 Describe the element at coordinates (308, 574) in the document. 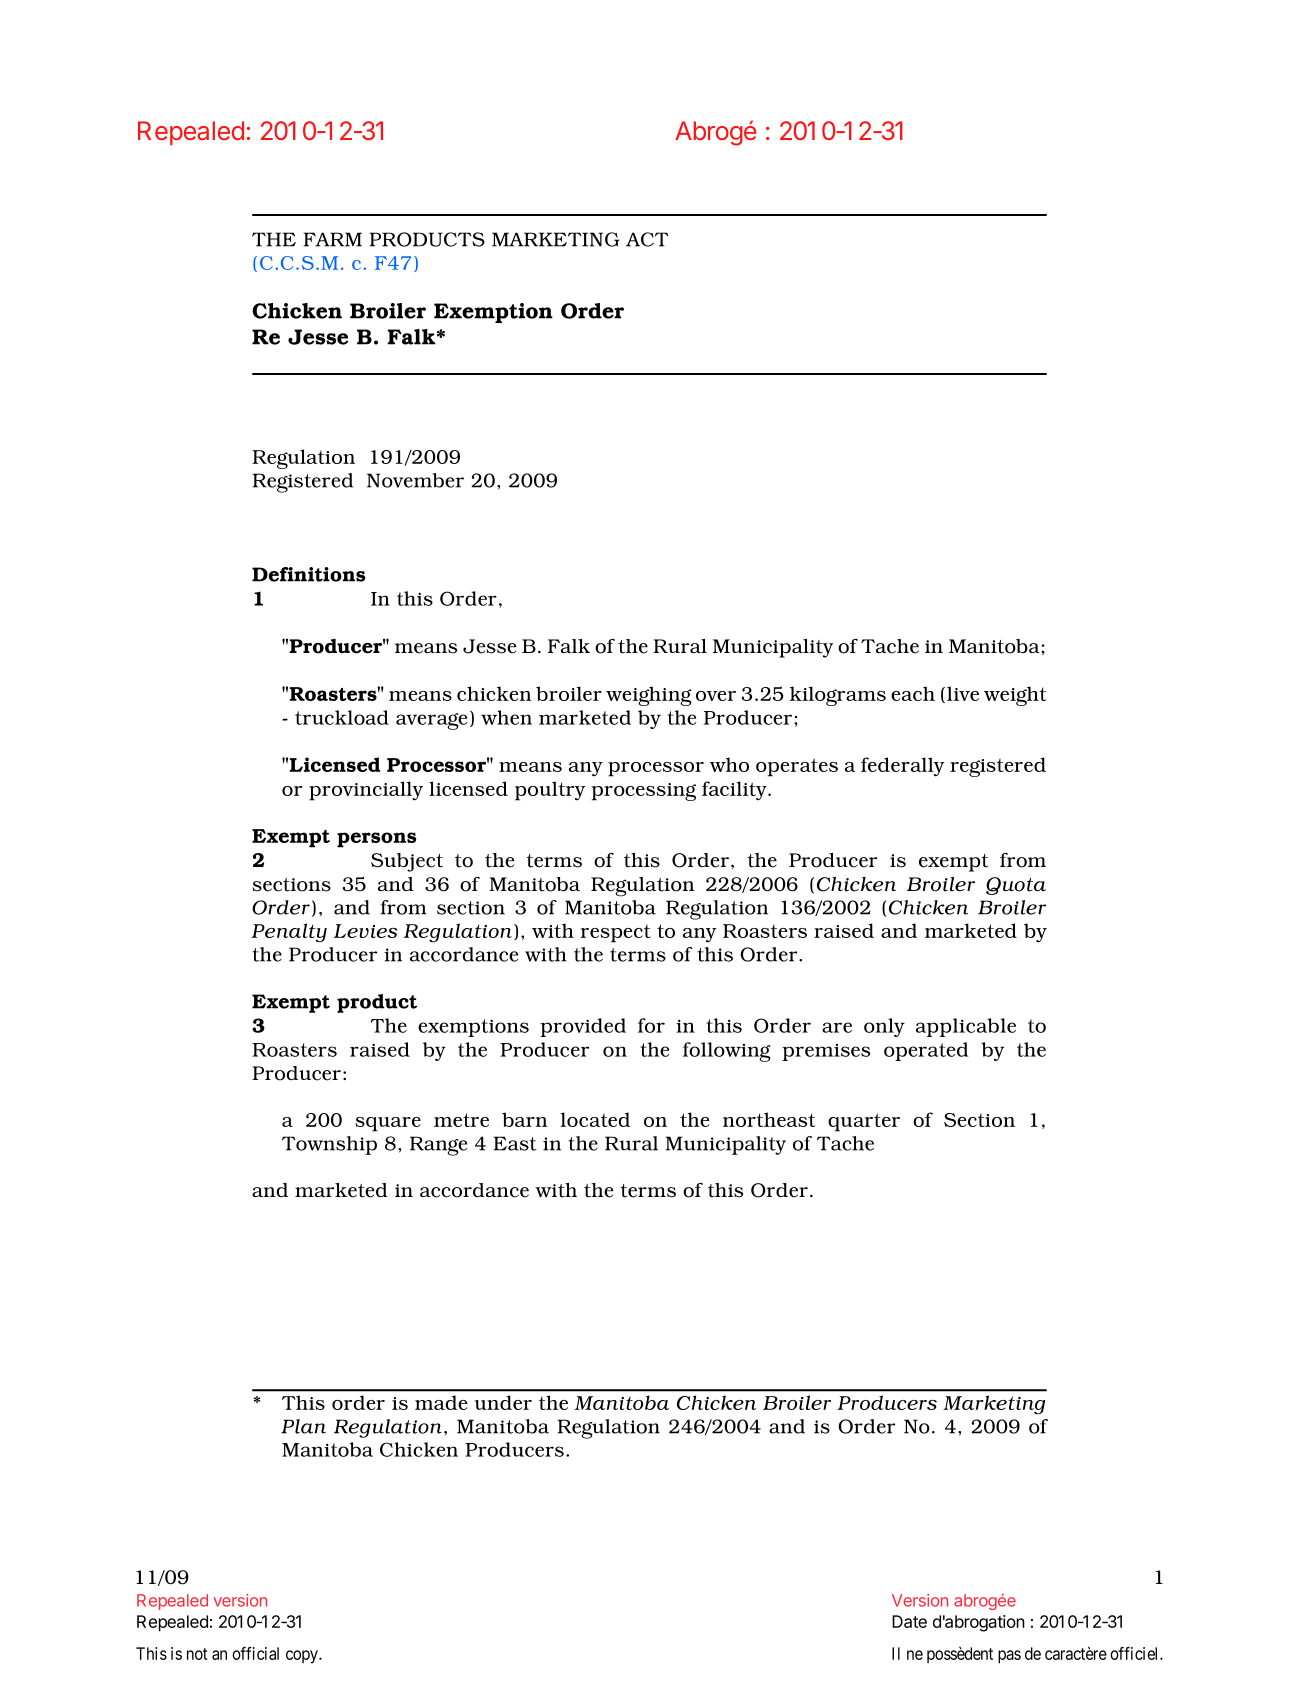

I see `Definitions` at that location.
